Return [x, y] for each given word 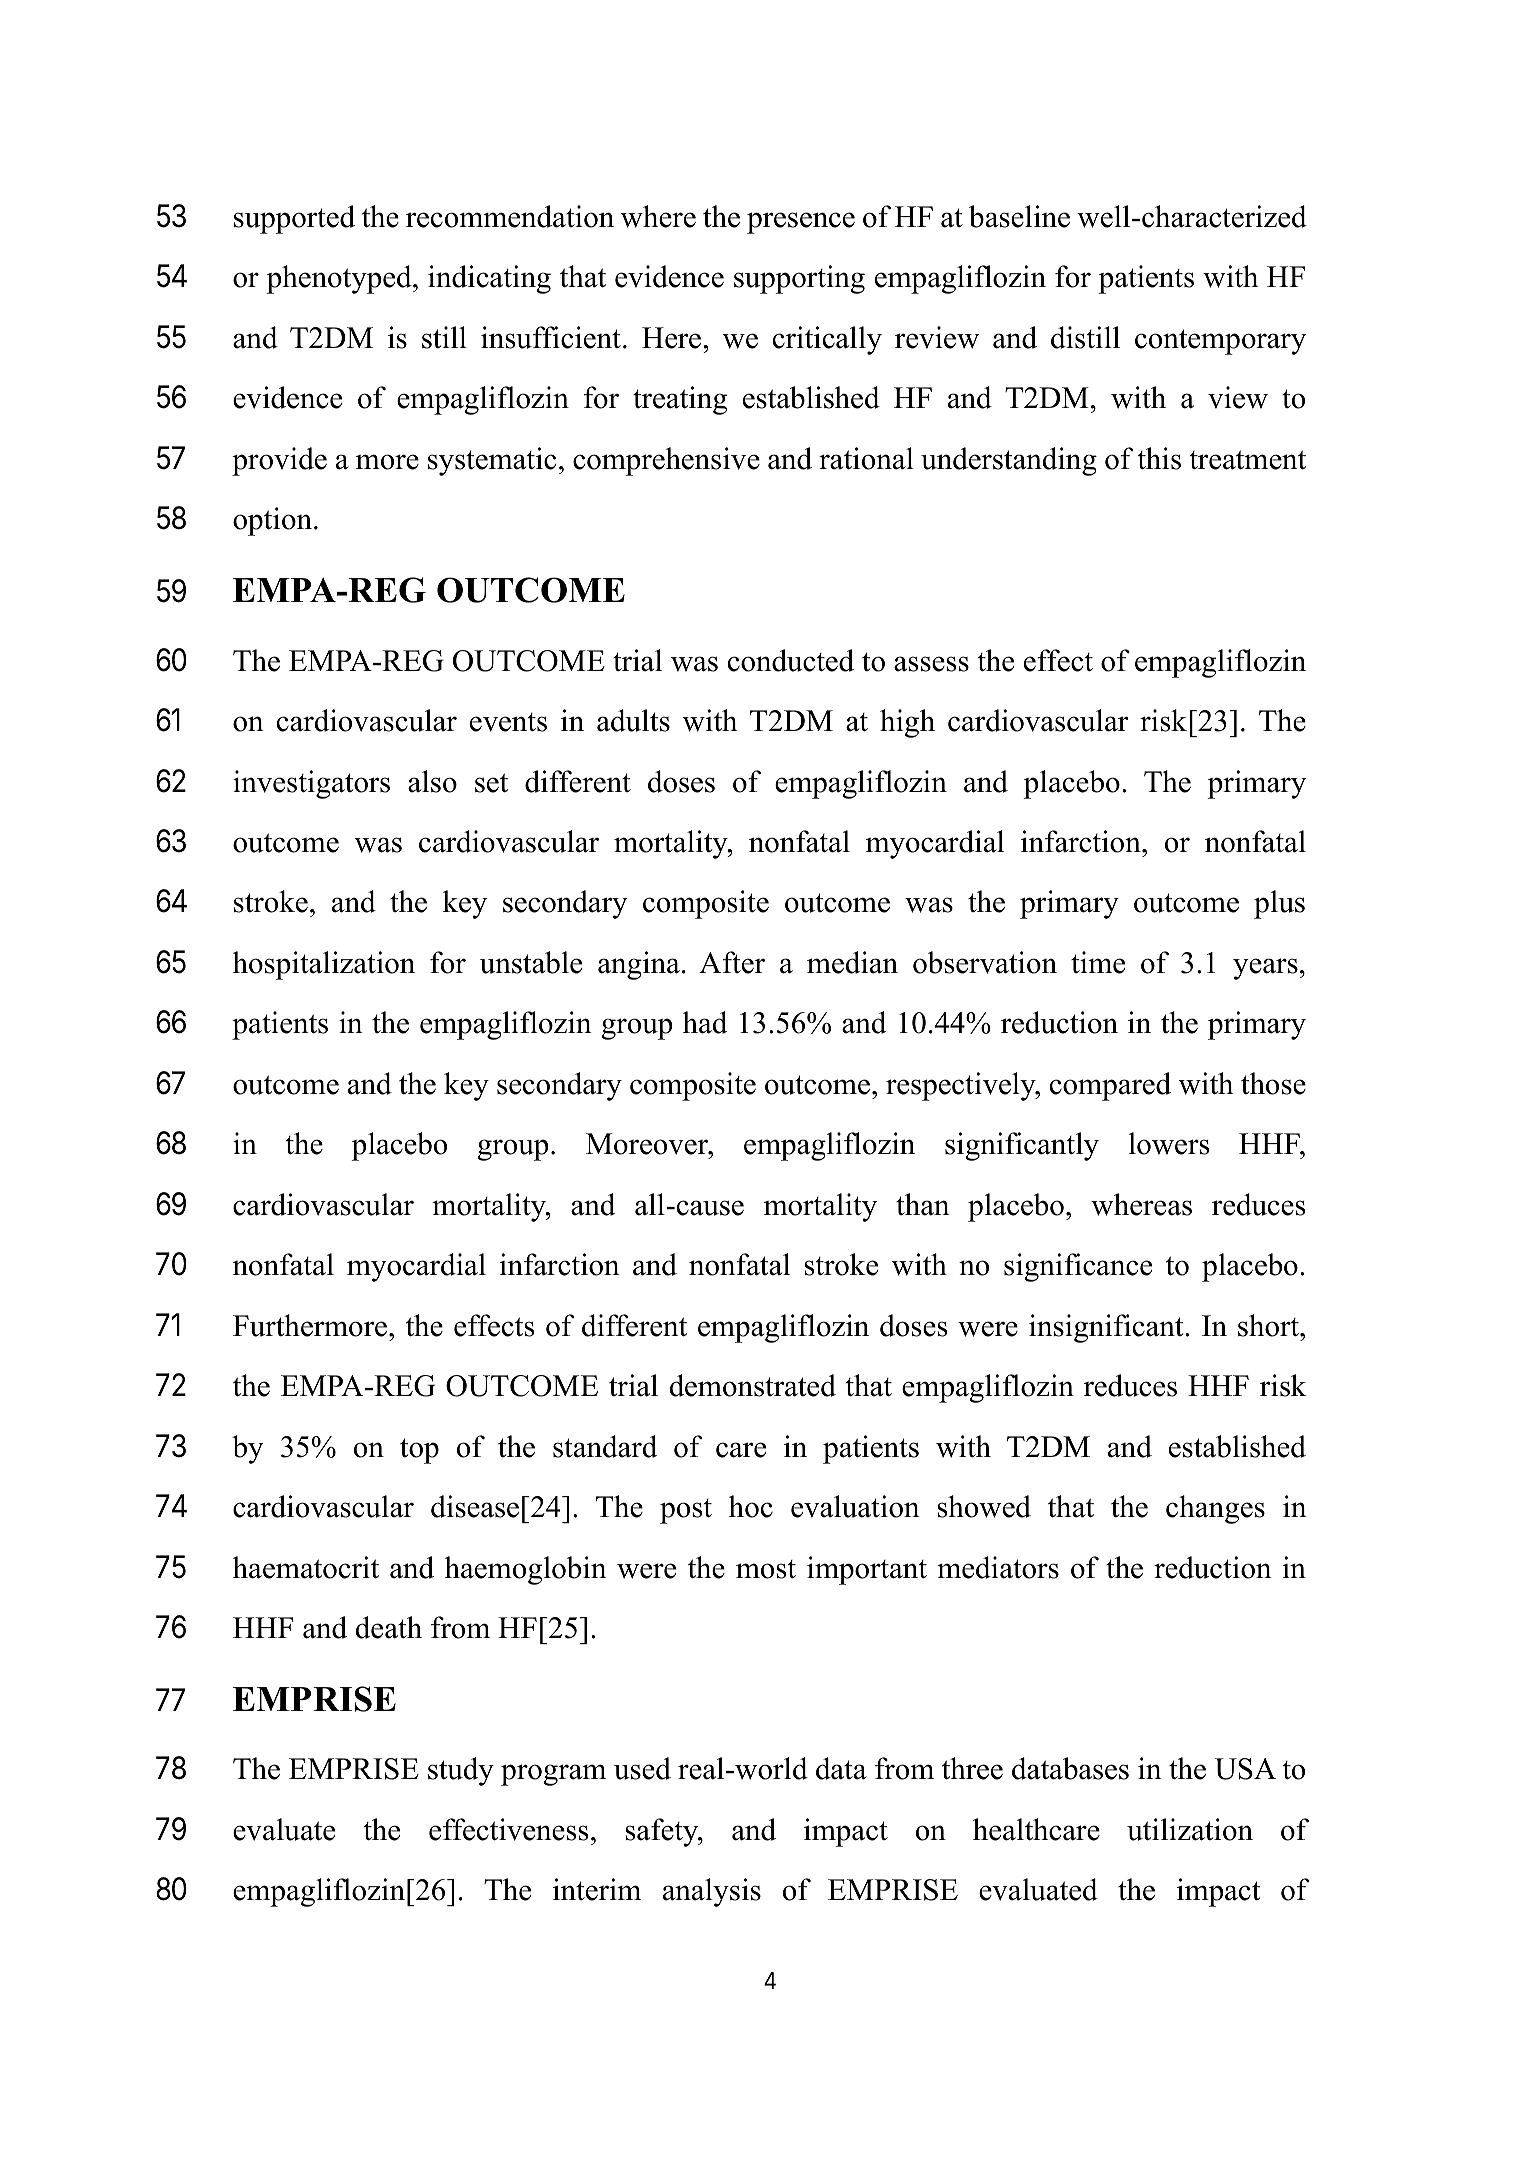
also [432, 781]
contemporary [1220, 342]
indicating [489, 279]
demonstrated [752, 1385]
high [907, 723]
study [461, 1771]
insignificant [1107, 1328]
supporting [799, 279]
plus [1279, 904]
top [419, 1451]
